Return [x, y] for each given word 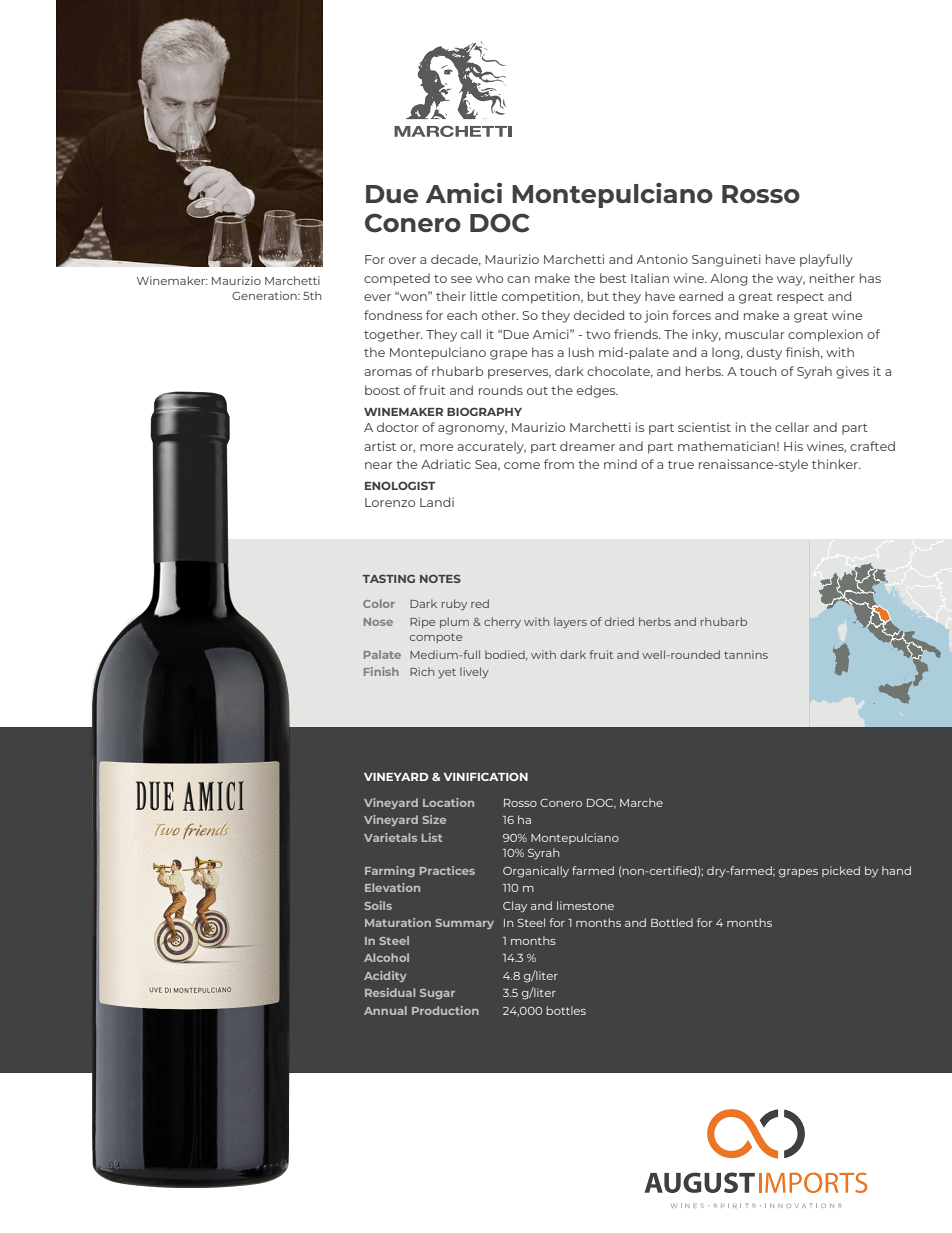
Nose [378, 622]
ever [377, 297]
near [379, 465]
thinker [836, 464]
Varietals [390, 837]
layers [570, 623]
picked [841, 871]
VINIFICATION [486, 776]
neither [832, 278]
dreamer [587, 446]
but [598, 296]
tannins [746, 654]
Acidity [385, 976]
